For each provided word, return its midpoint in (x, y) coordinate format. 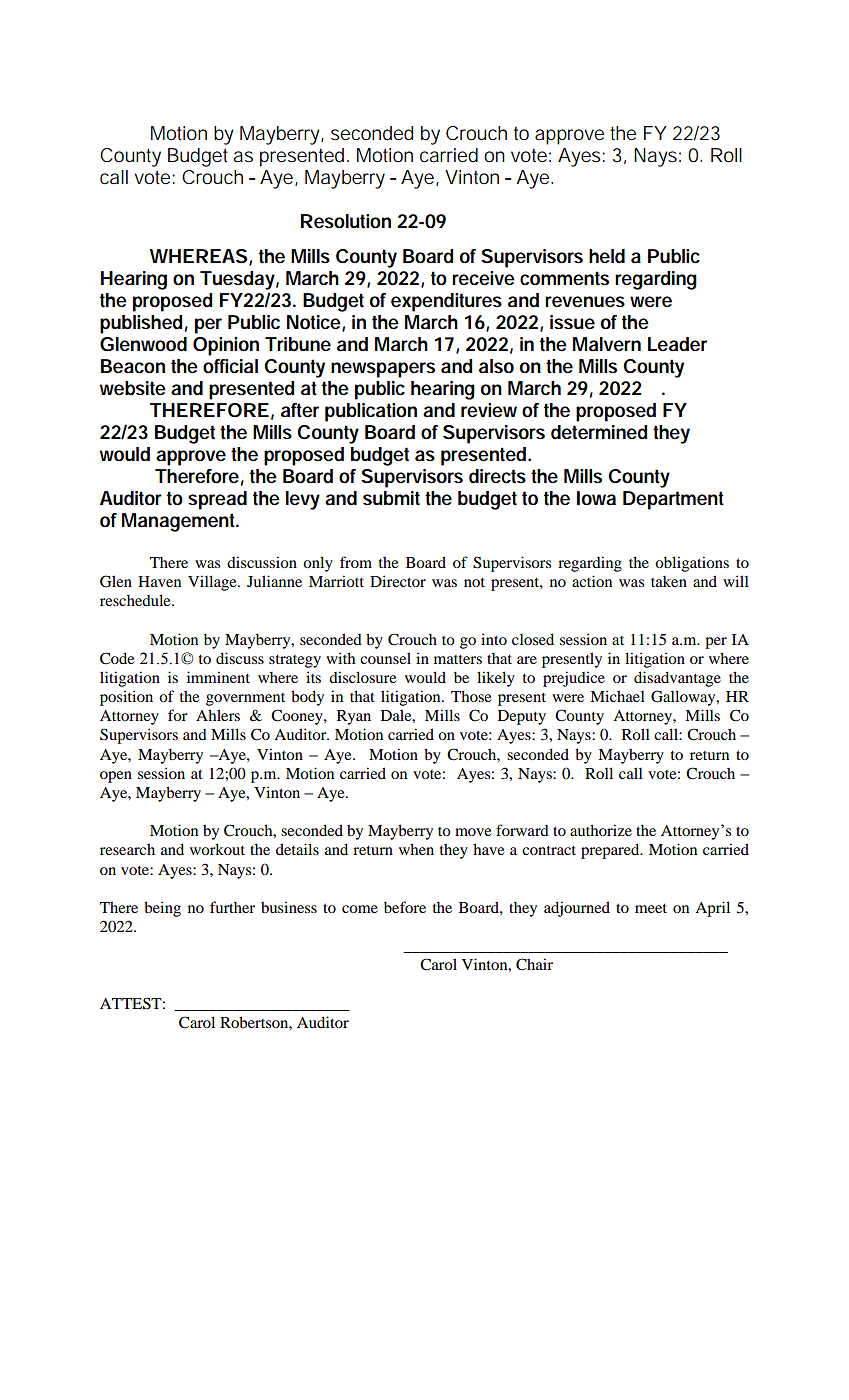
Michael (617, 696)
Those (471, 696)
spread (217, 500)
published (141, 324)
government (245, 699)
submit (391, 498)
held (607, 256)
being (162, 909)
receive (483, 278)
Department (673, 500)
